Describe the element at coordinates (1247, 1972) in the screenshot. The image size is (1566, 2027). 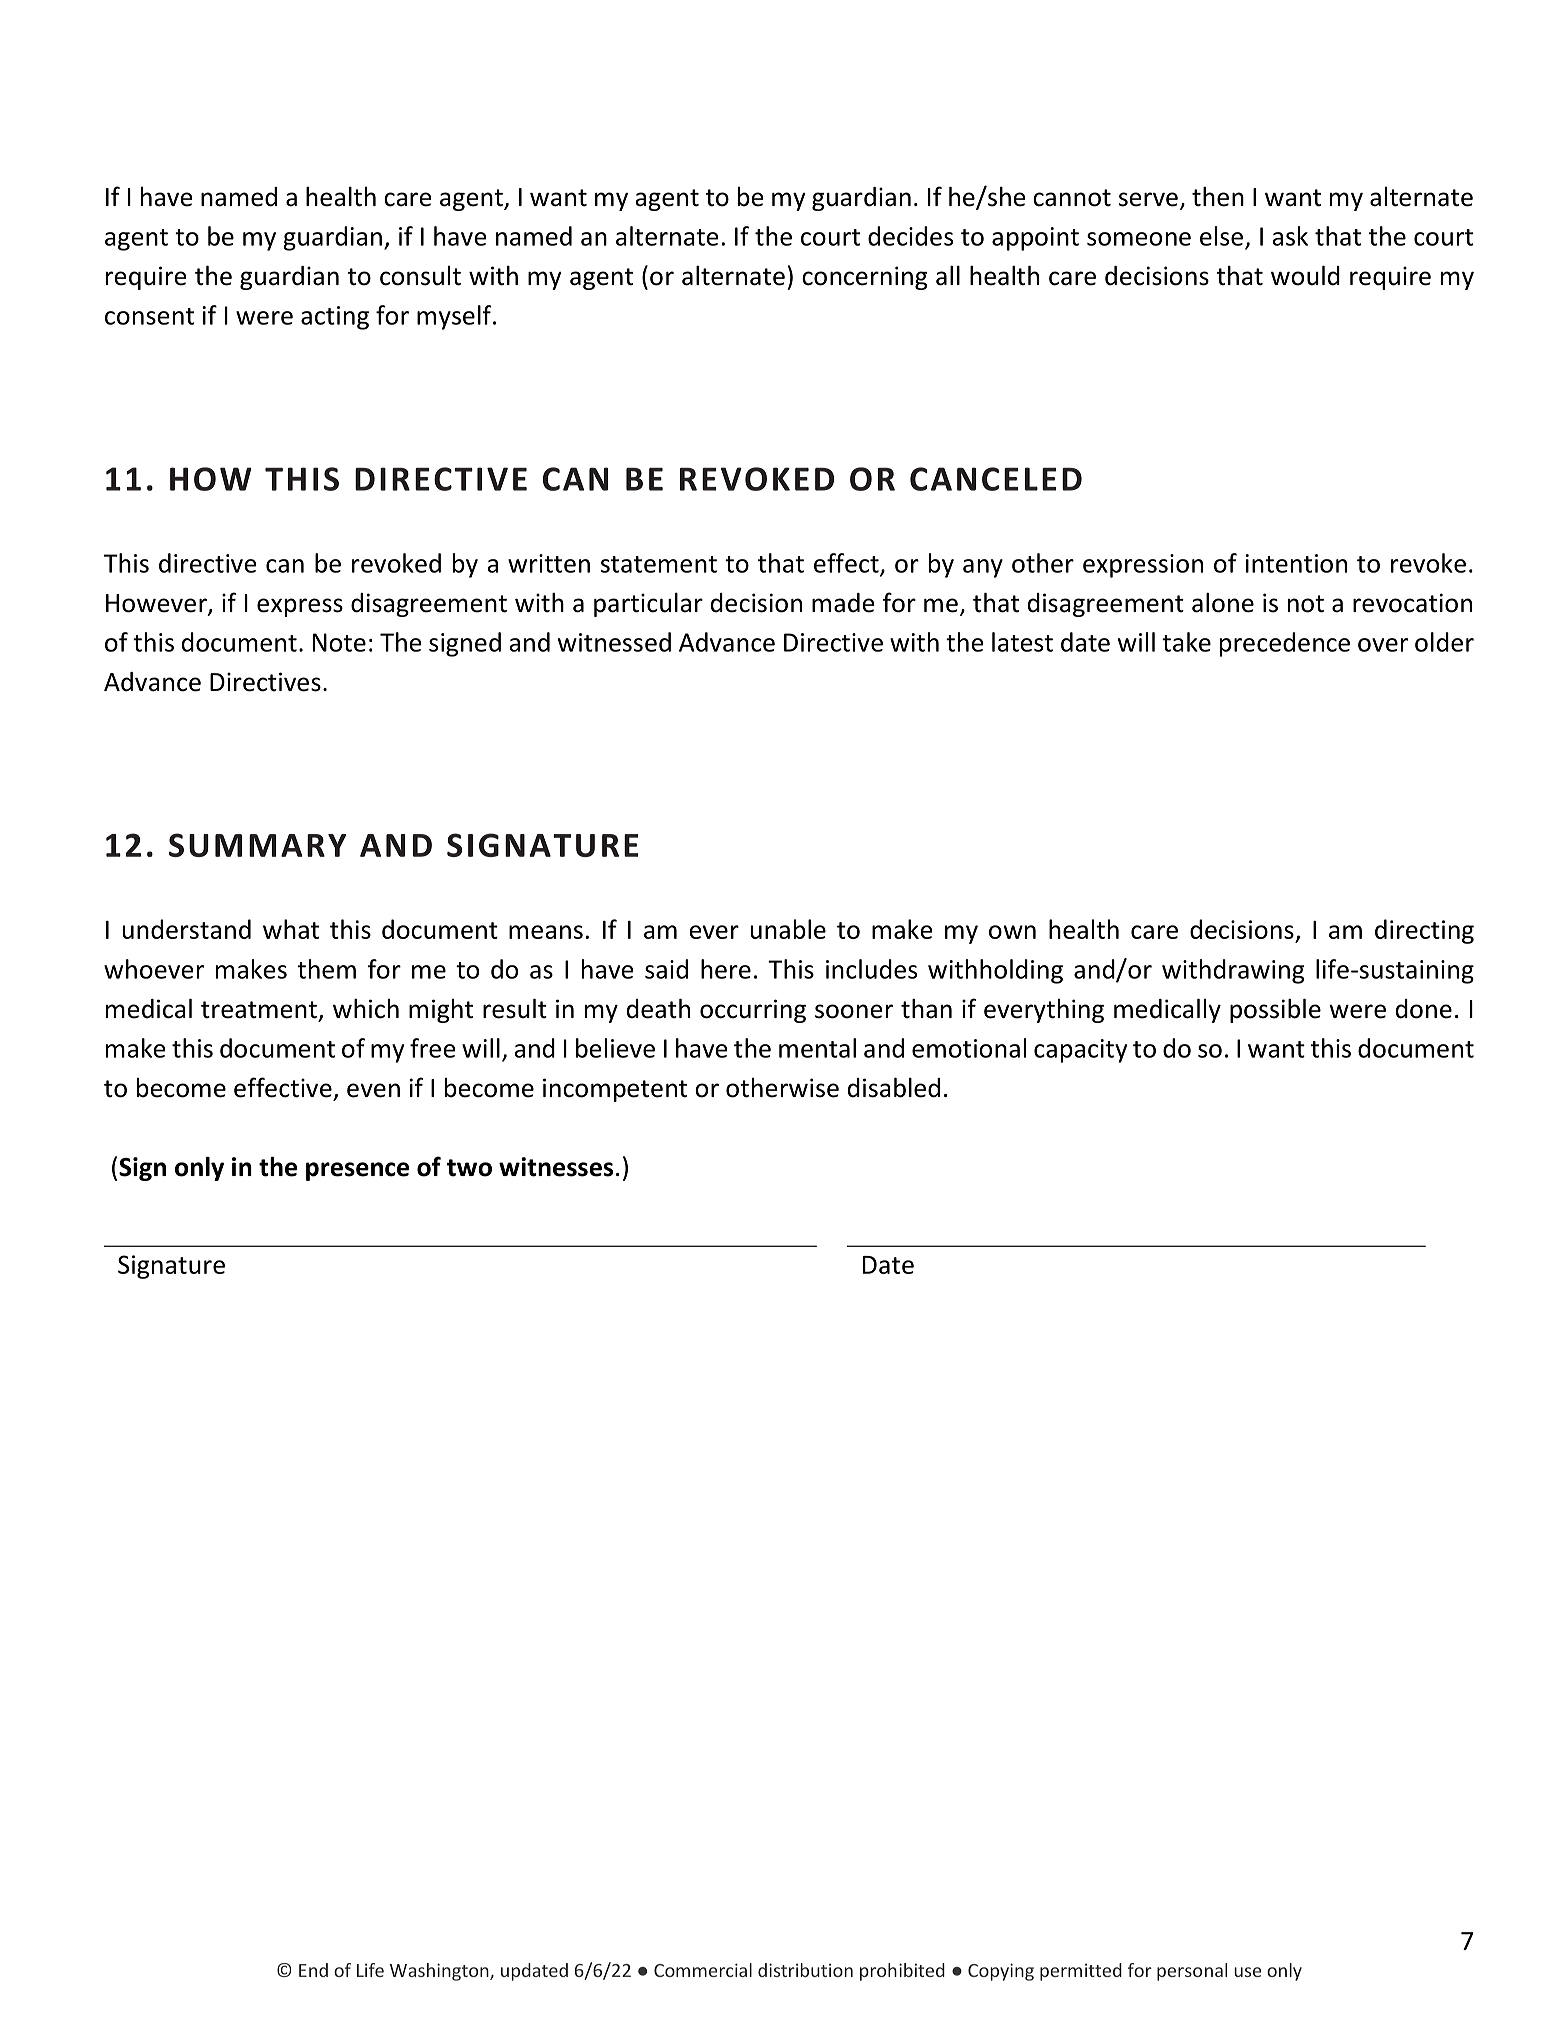
I see `use` at that location.
